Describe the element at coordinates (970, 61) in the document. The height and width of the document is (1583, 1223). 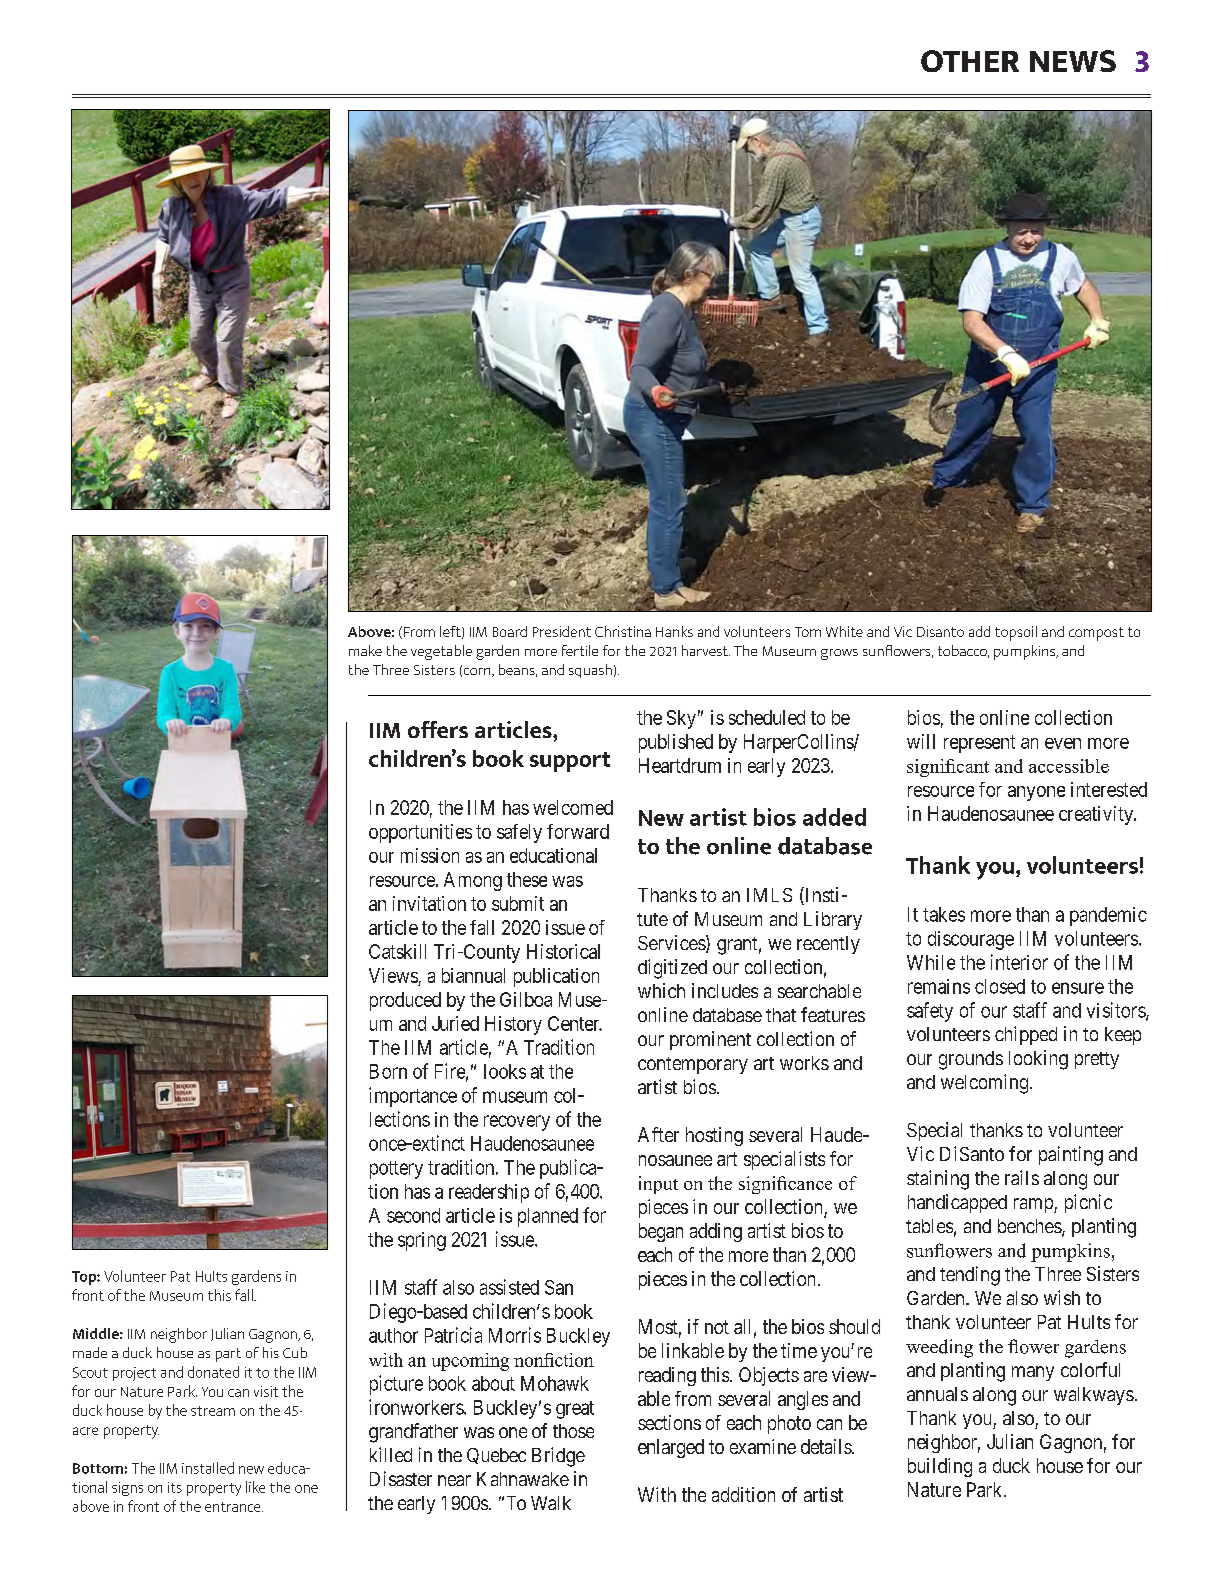
I see `OTHER` at that location.
